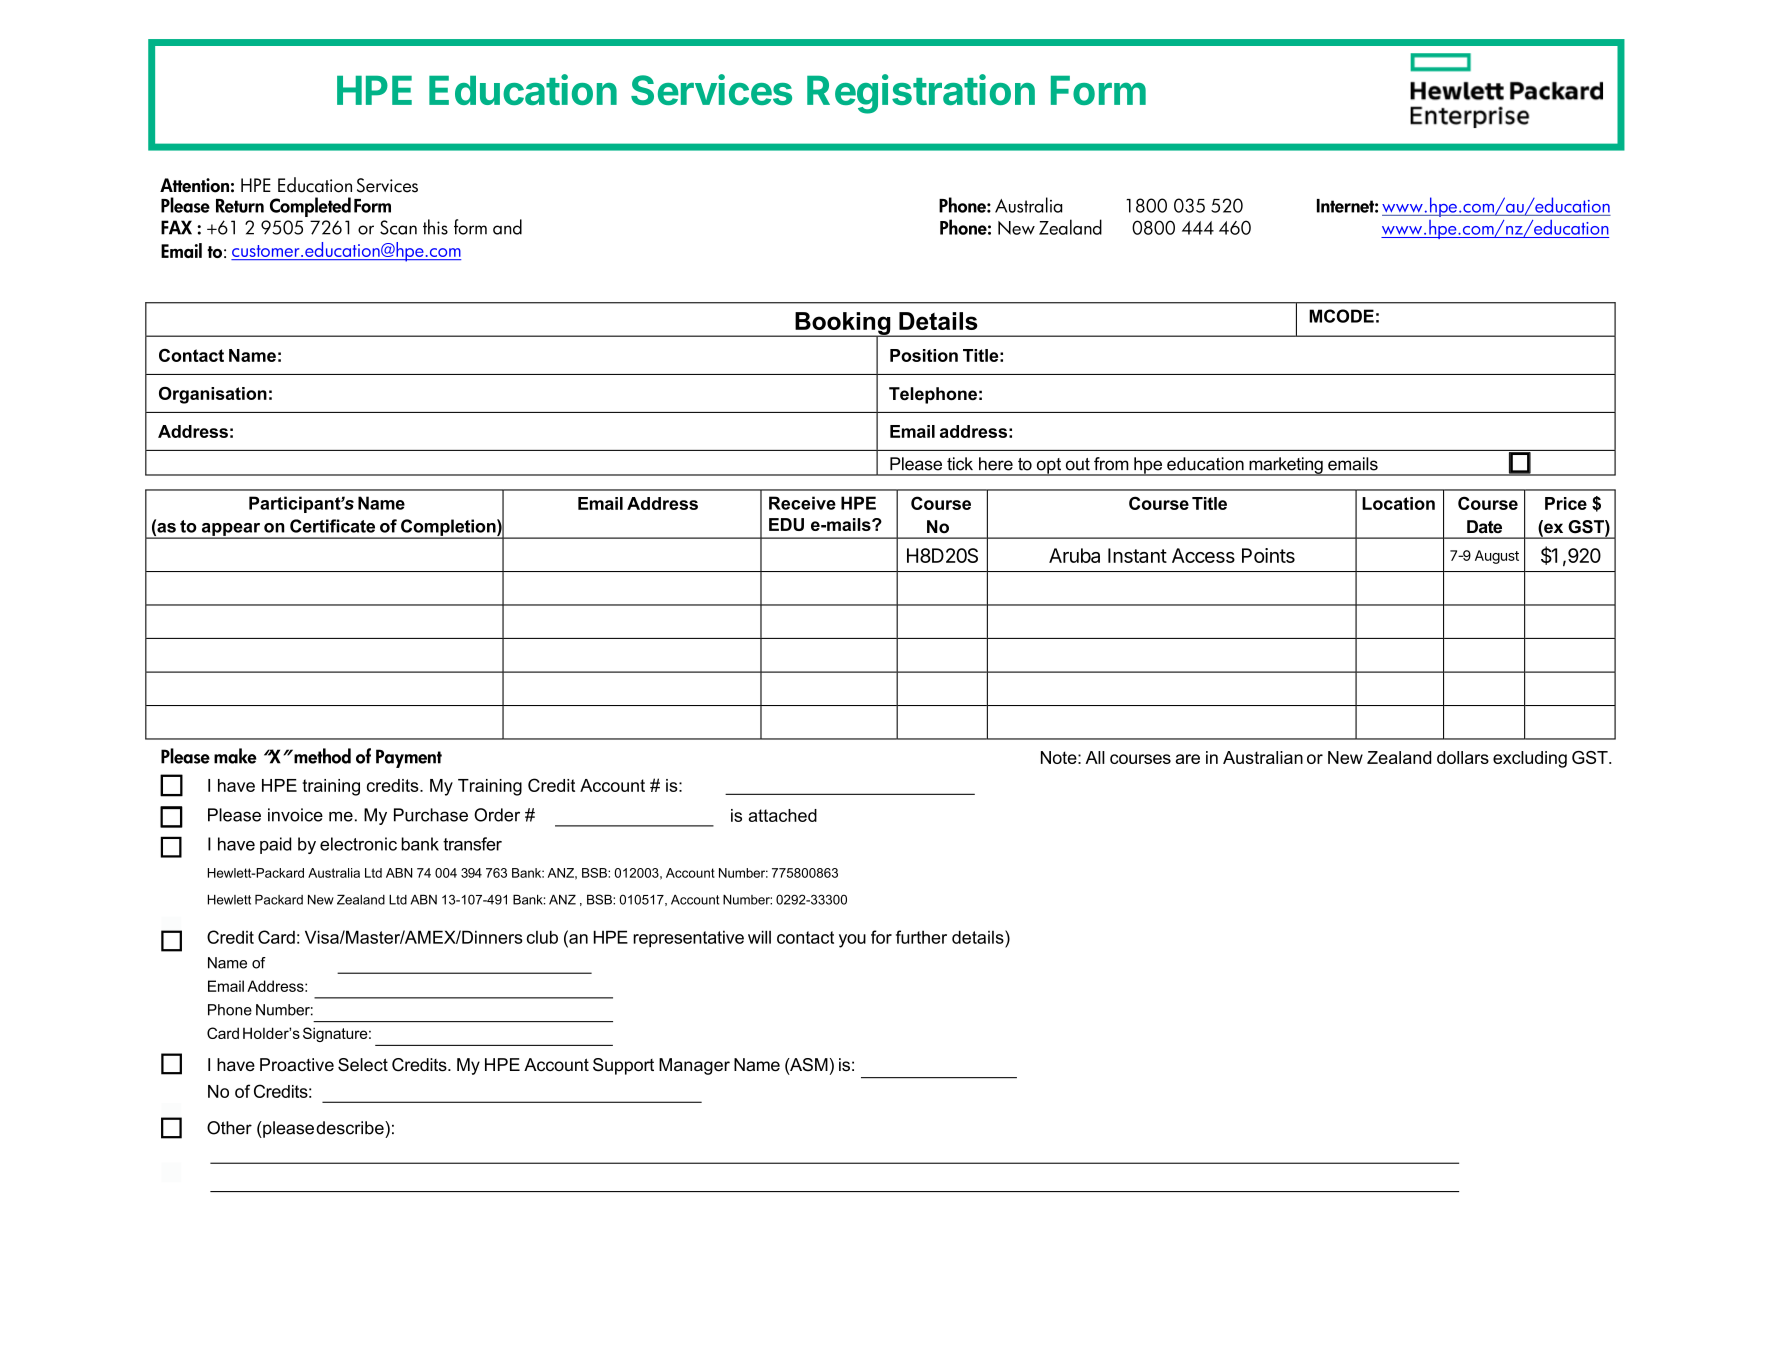 The image size is (1766, 1364). What do you see at coordinates (694, 1066) in the document?
I see `Manager` at bounding box center [694, 1066].
